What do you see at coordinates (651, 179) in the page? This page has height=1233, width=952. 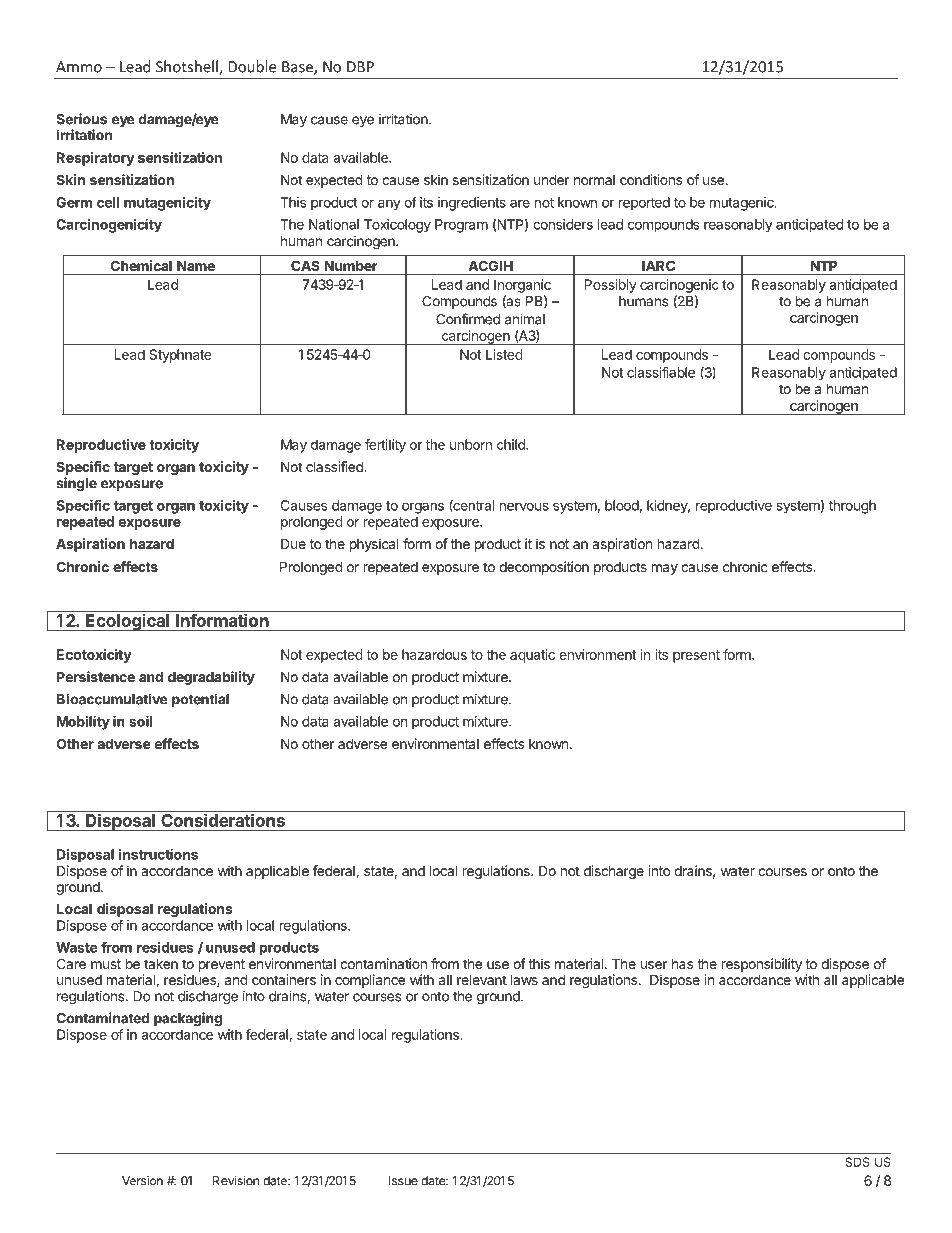 I see `conditions` at bounding box center [651, 179].
